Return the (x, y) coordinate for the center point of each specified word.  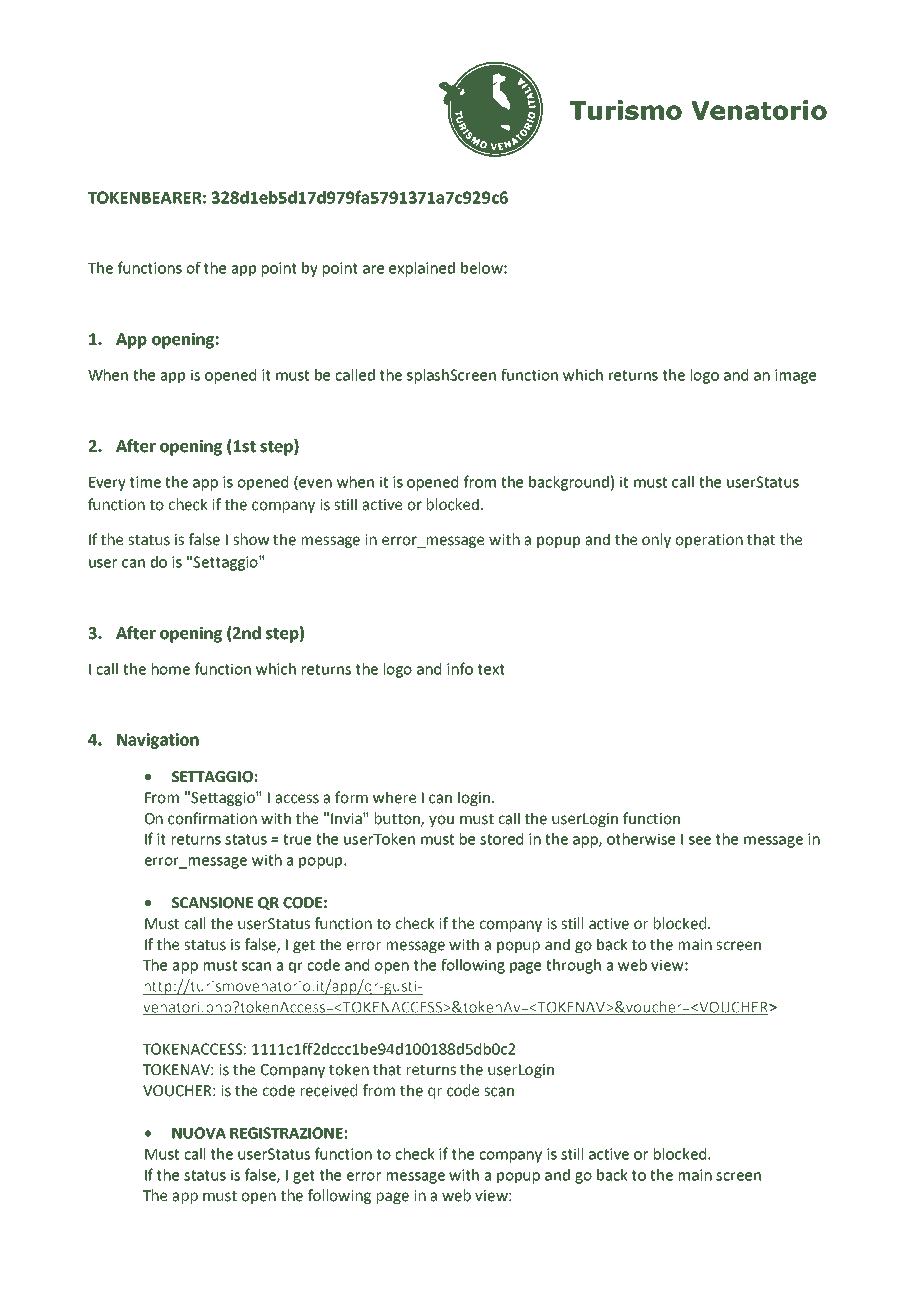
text (491, 669)
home (171, 669)
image (795, 376)
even (314, 484)
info (460, 668)
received (329, 1090)
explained (422, 269)
